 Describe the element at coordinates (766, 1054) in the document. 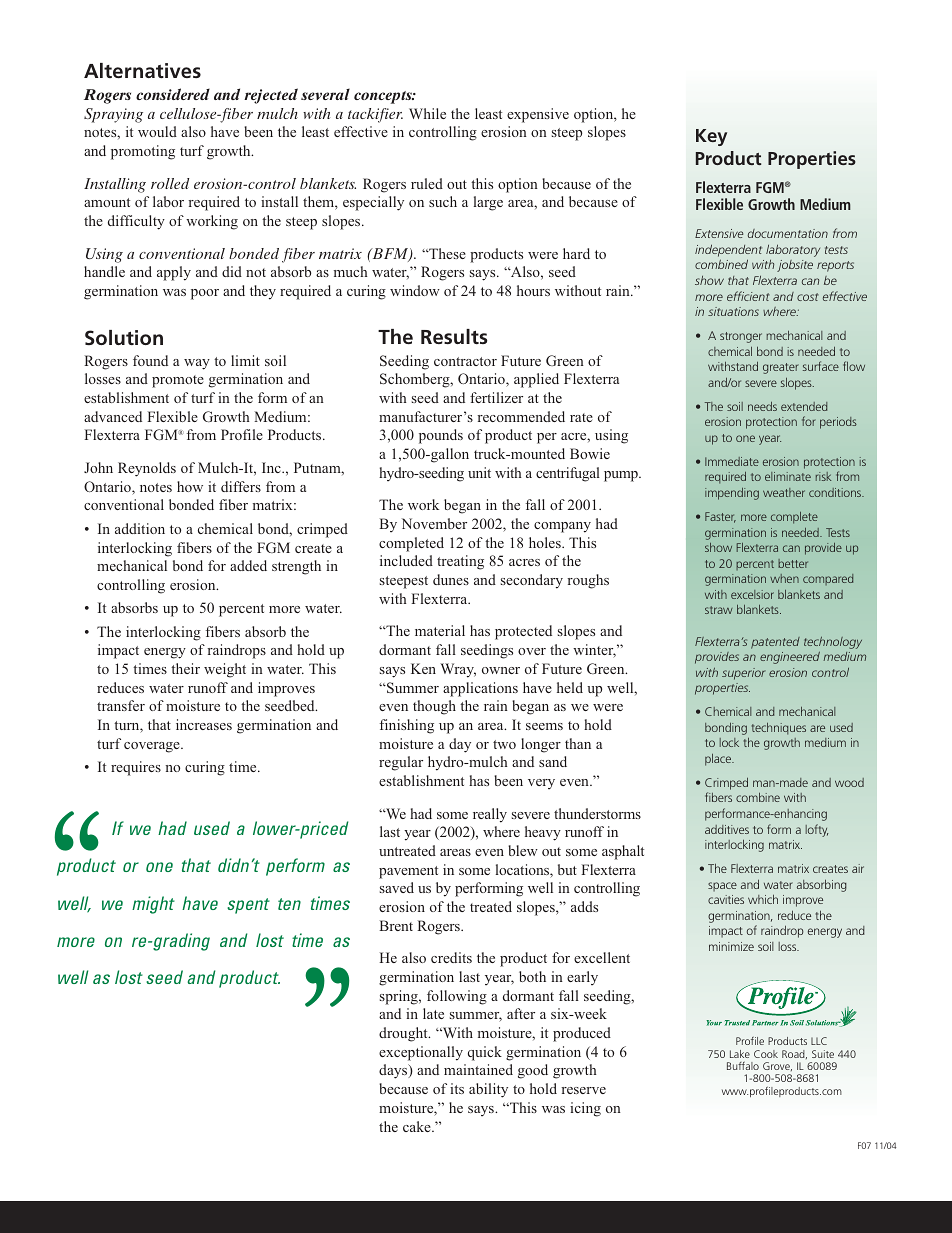

I see `Cook` at that location.
